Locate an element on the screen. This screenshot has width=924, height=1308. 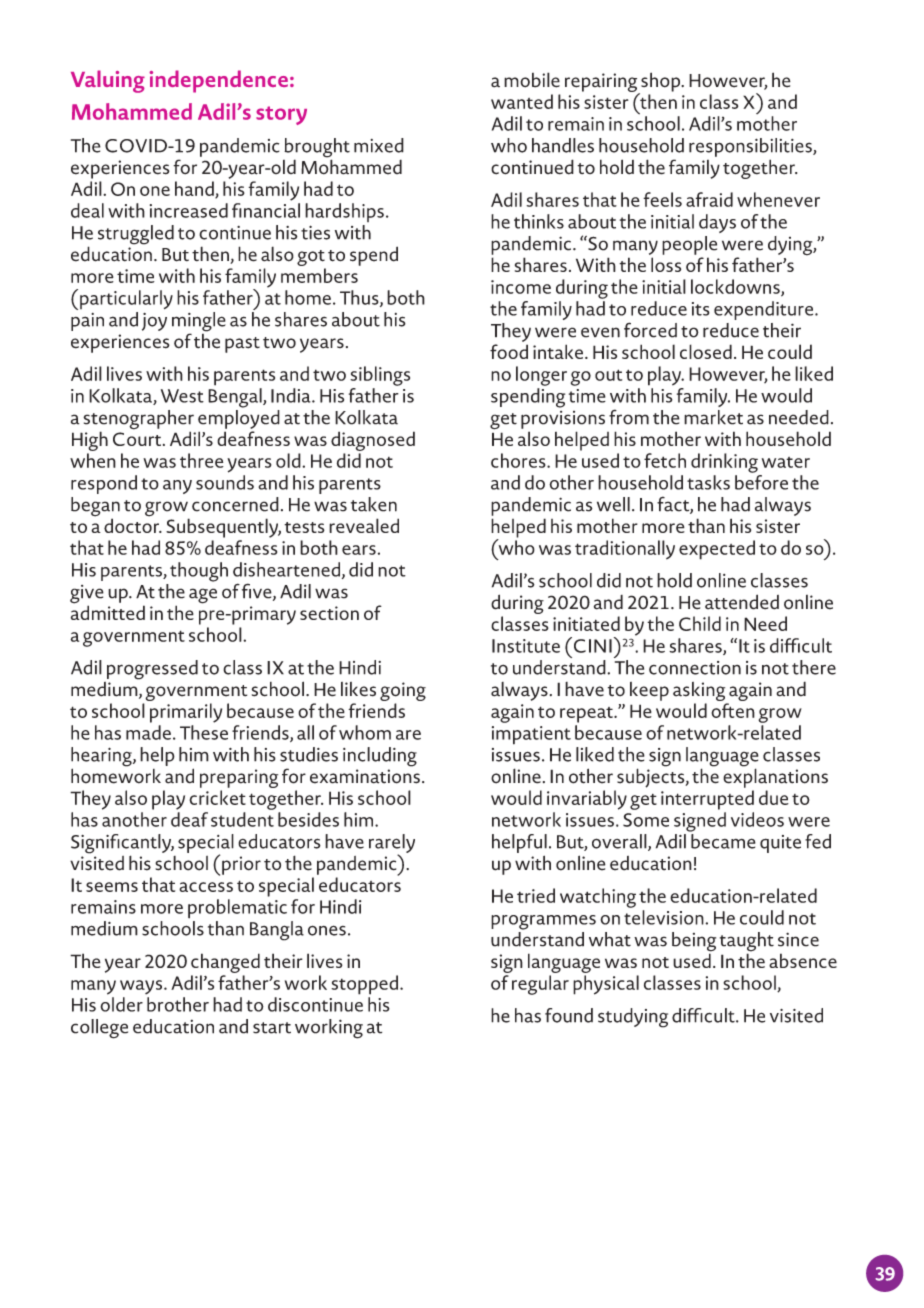
expected is located at coordinates (717, 550).
